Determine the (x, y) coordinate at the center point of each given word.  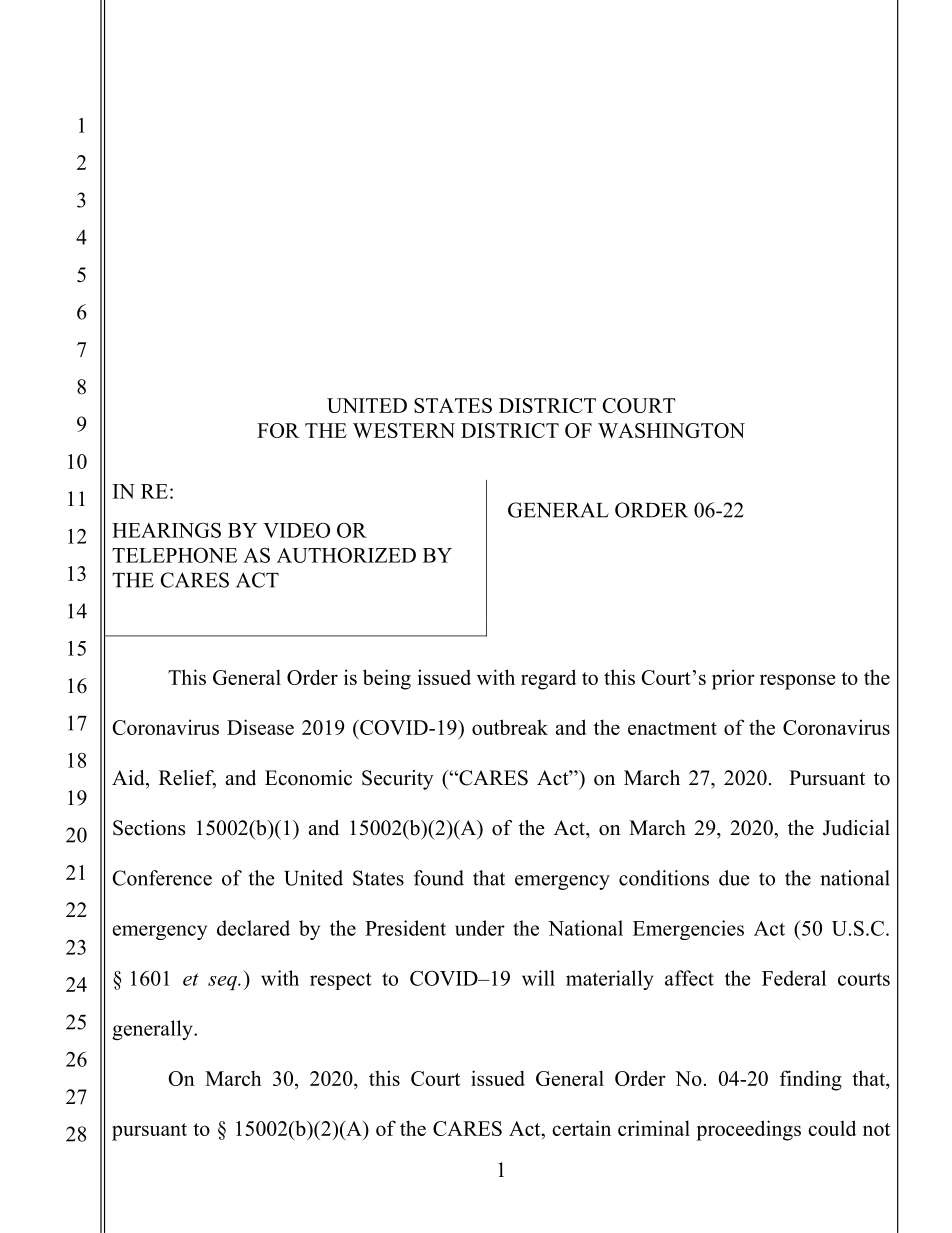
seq (223, 983)
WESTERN (404, 430)
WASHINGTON (671, 430)
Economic (308, 778)
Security (398, 780)
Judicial (856, 828)
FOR (278, 430)
